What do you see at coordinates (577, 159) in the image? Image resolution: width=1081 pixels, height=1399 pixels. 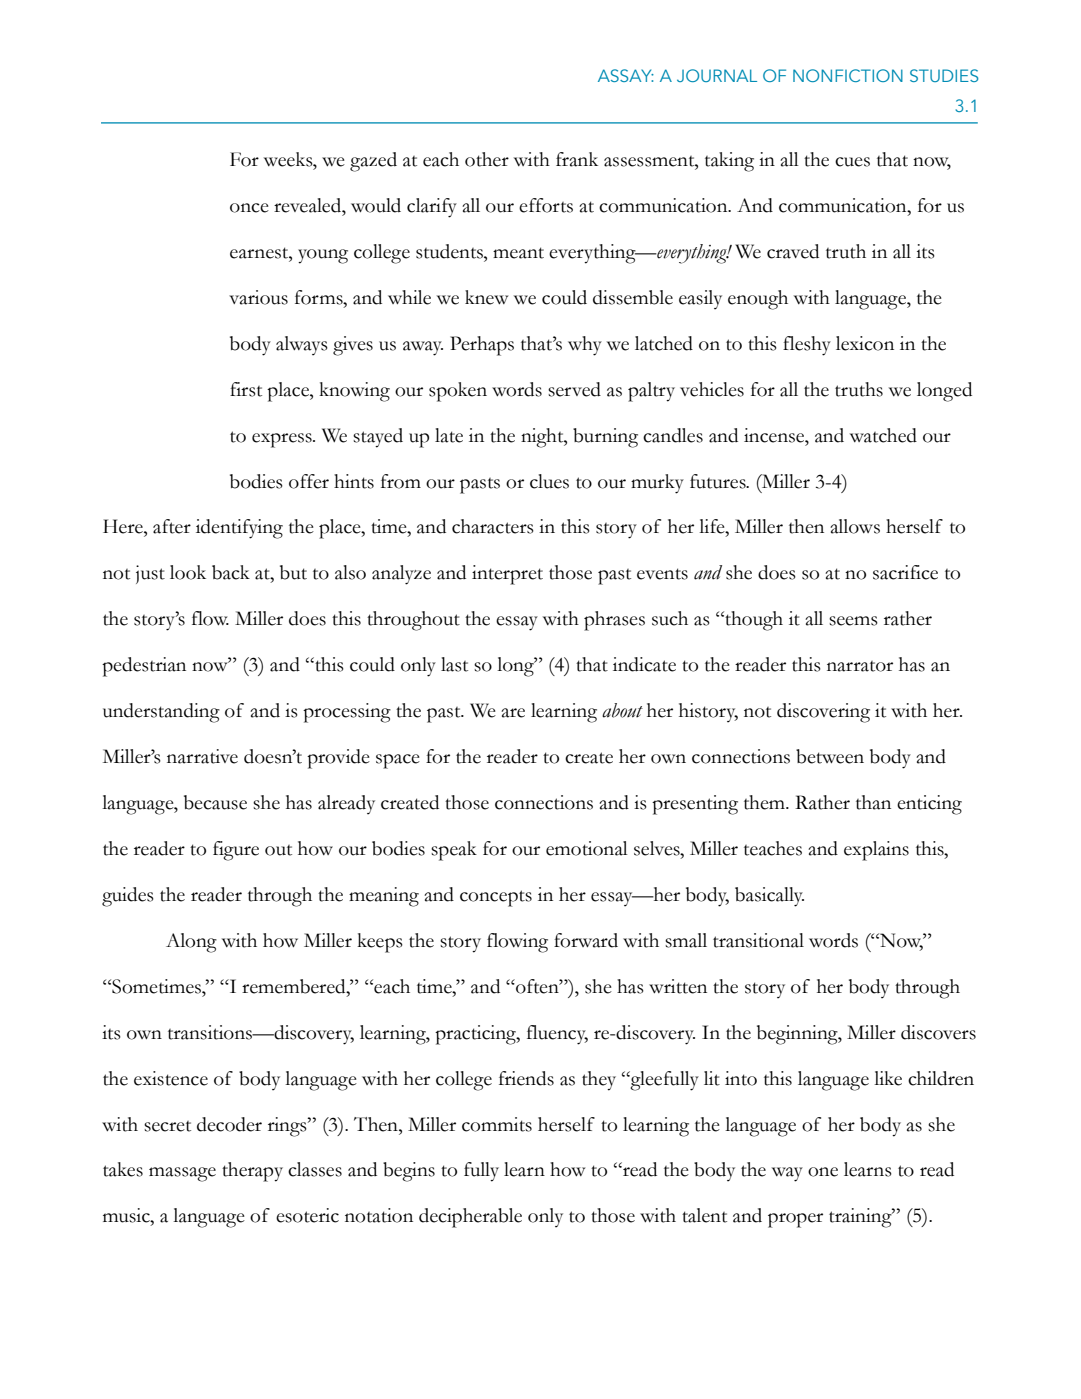 I see `frank` at bounding box center [577, 159].
